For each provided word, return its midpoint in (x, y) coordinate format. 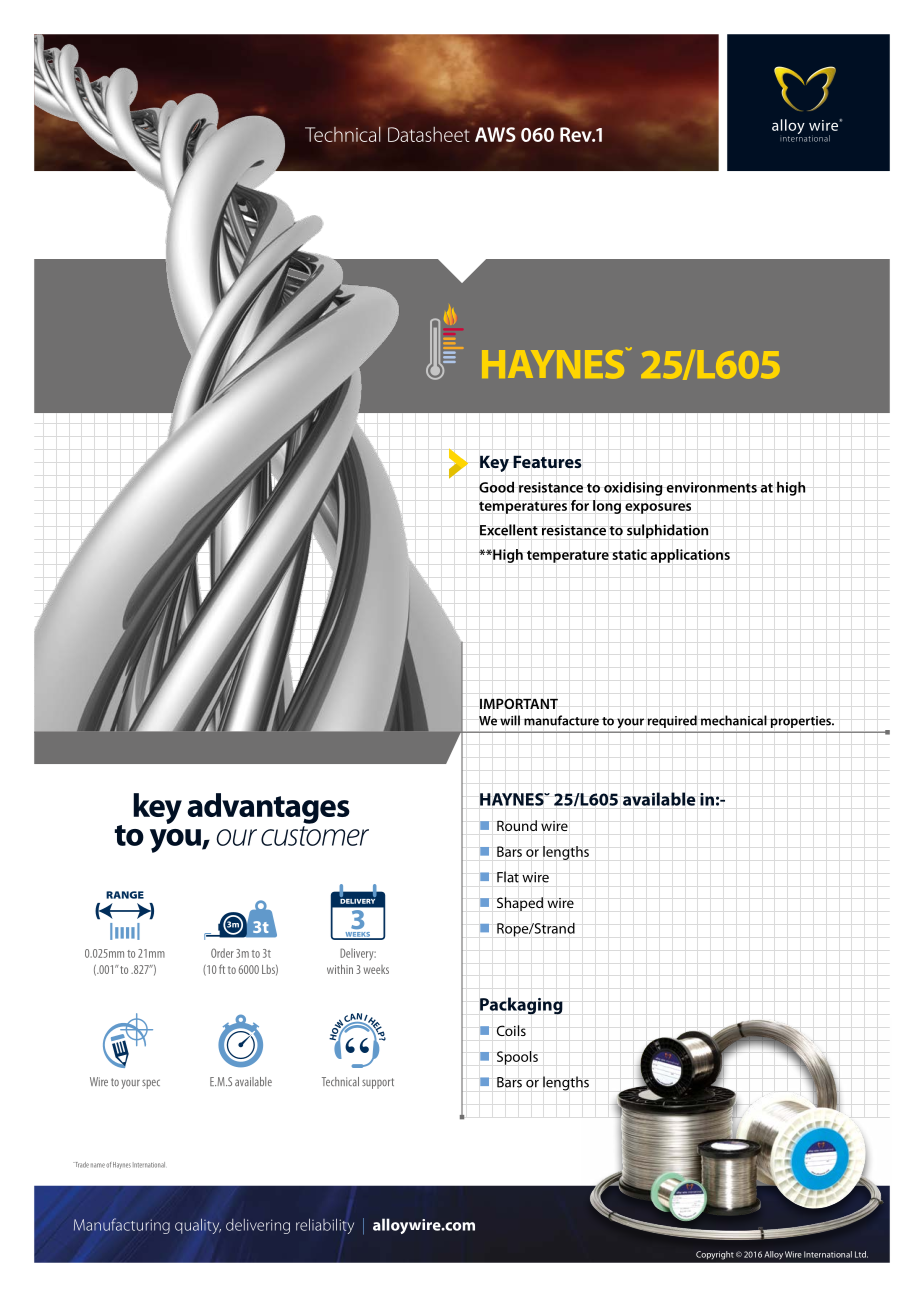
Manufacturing (122, 1226)
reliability (325, 1226)
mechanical (734, 720)
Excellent (509, 530)
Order (222, 953)
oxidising (633, 489)
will (510, 720)
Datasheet (429, 134)
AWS (495, 134)
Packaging (521, 1006)
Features (547, 462)
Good (496, 487)
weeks (376, 969)
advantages (268, 808)
